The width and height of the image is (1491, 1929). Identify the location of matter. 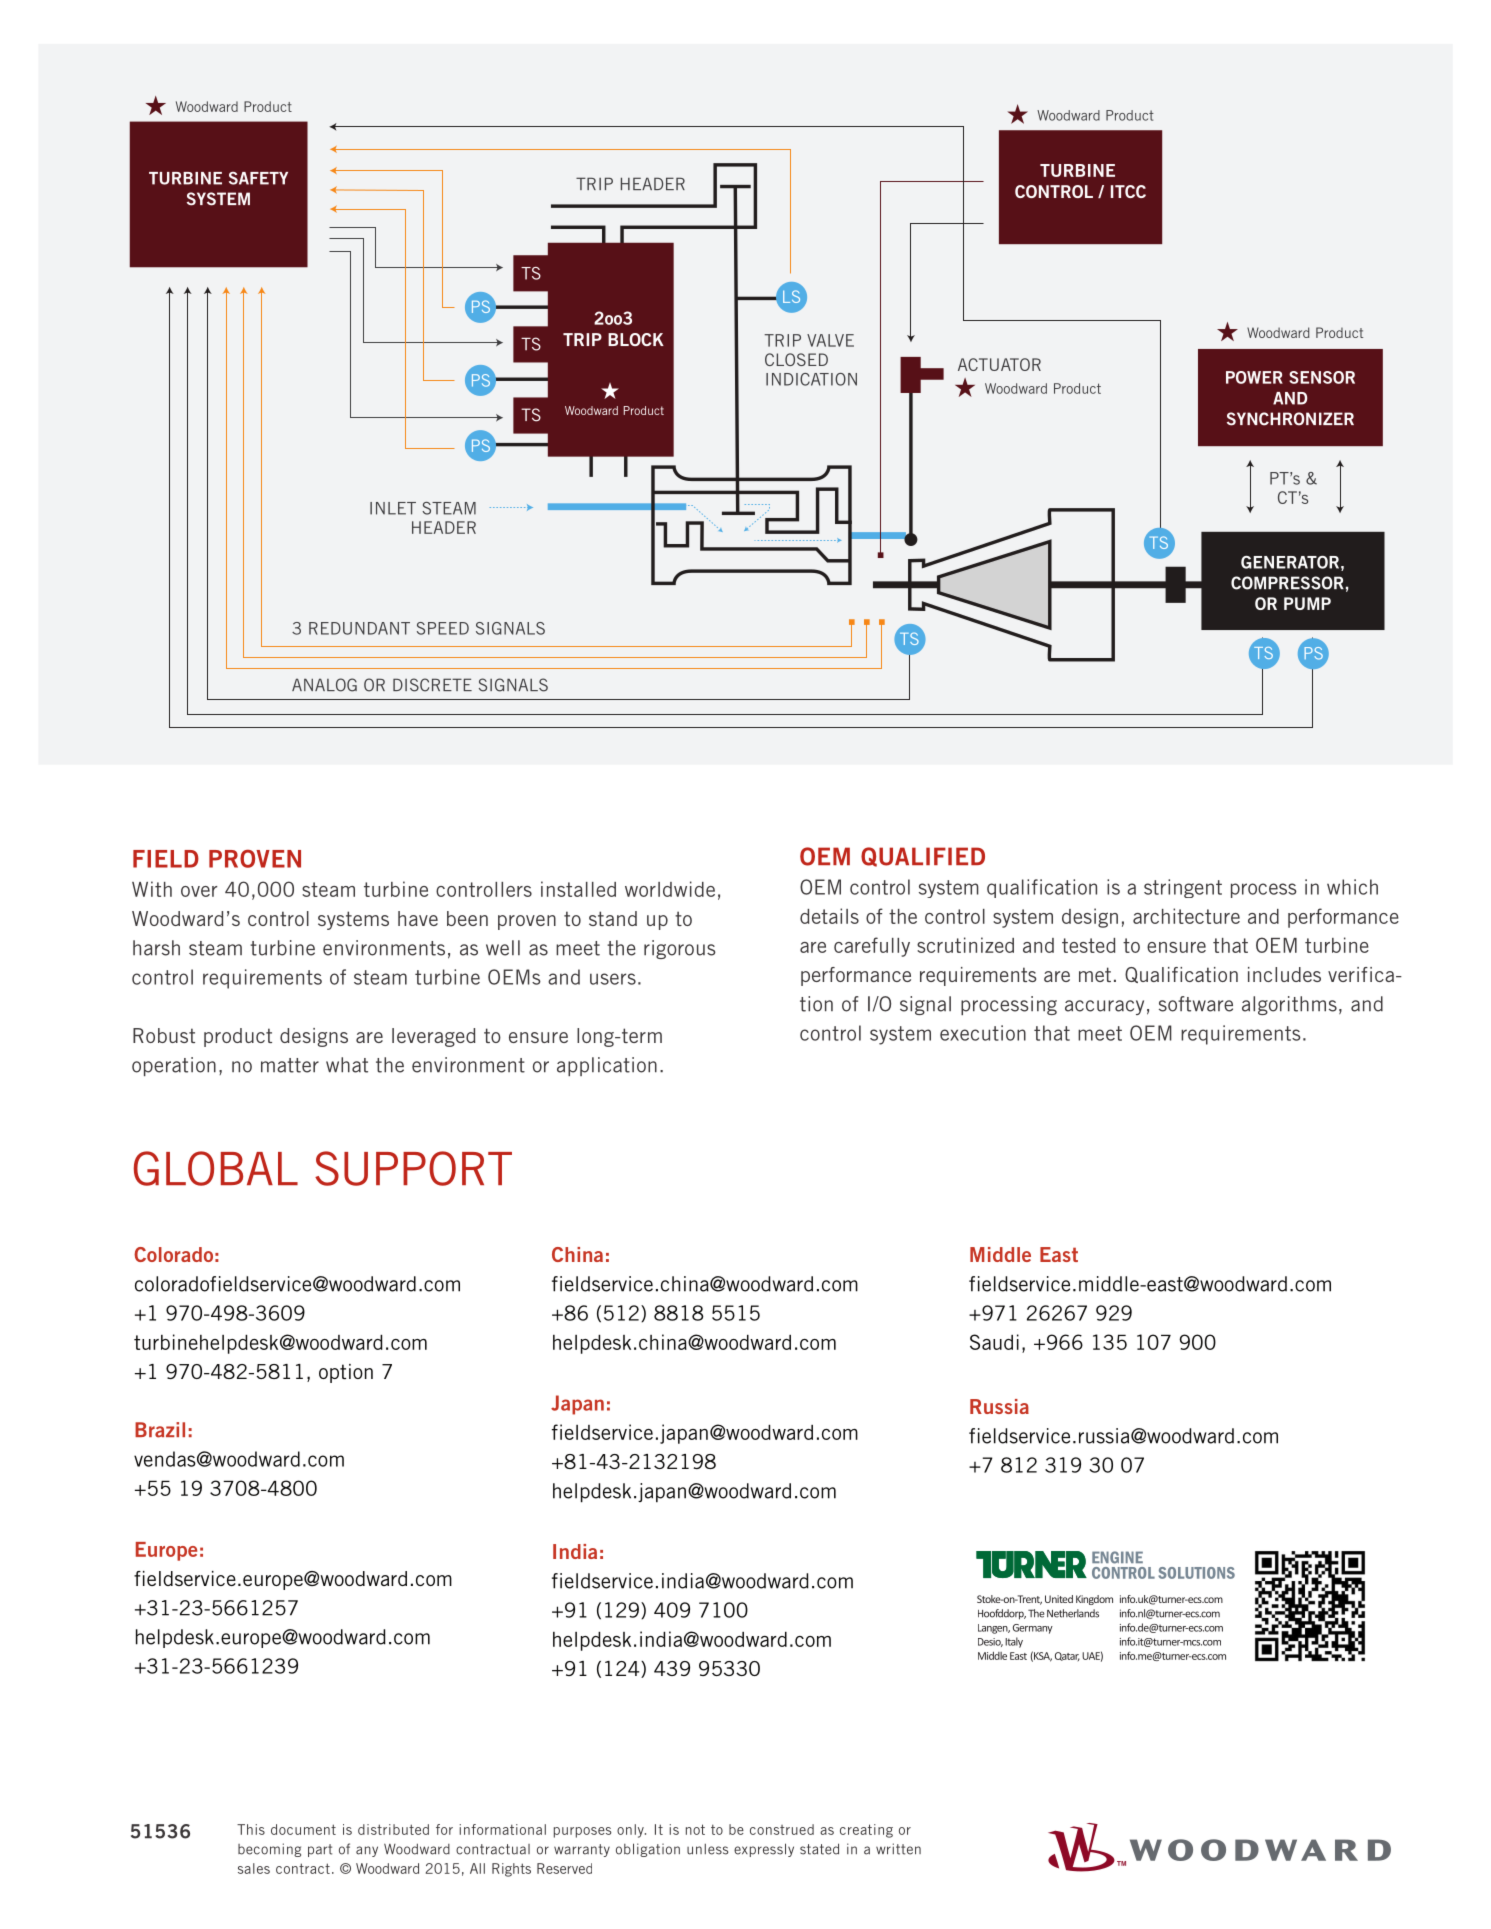
(290, 1065).
